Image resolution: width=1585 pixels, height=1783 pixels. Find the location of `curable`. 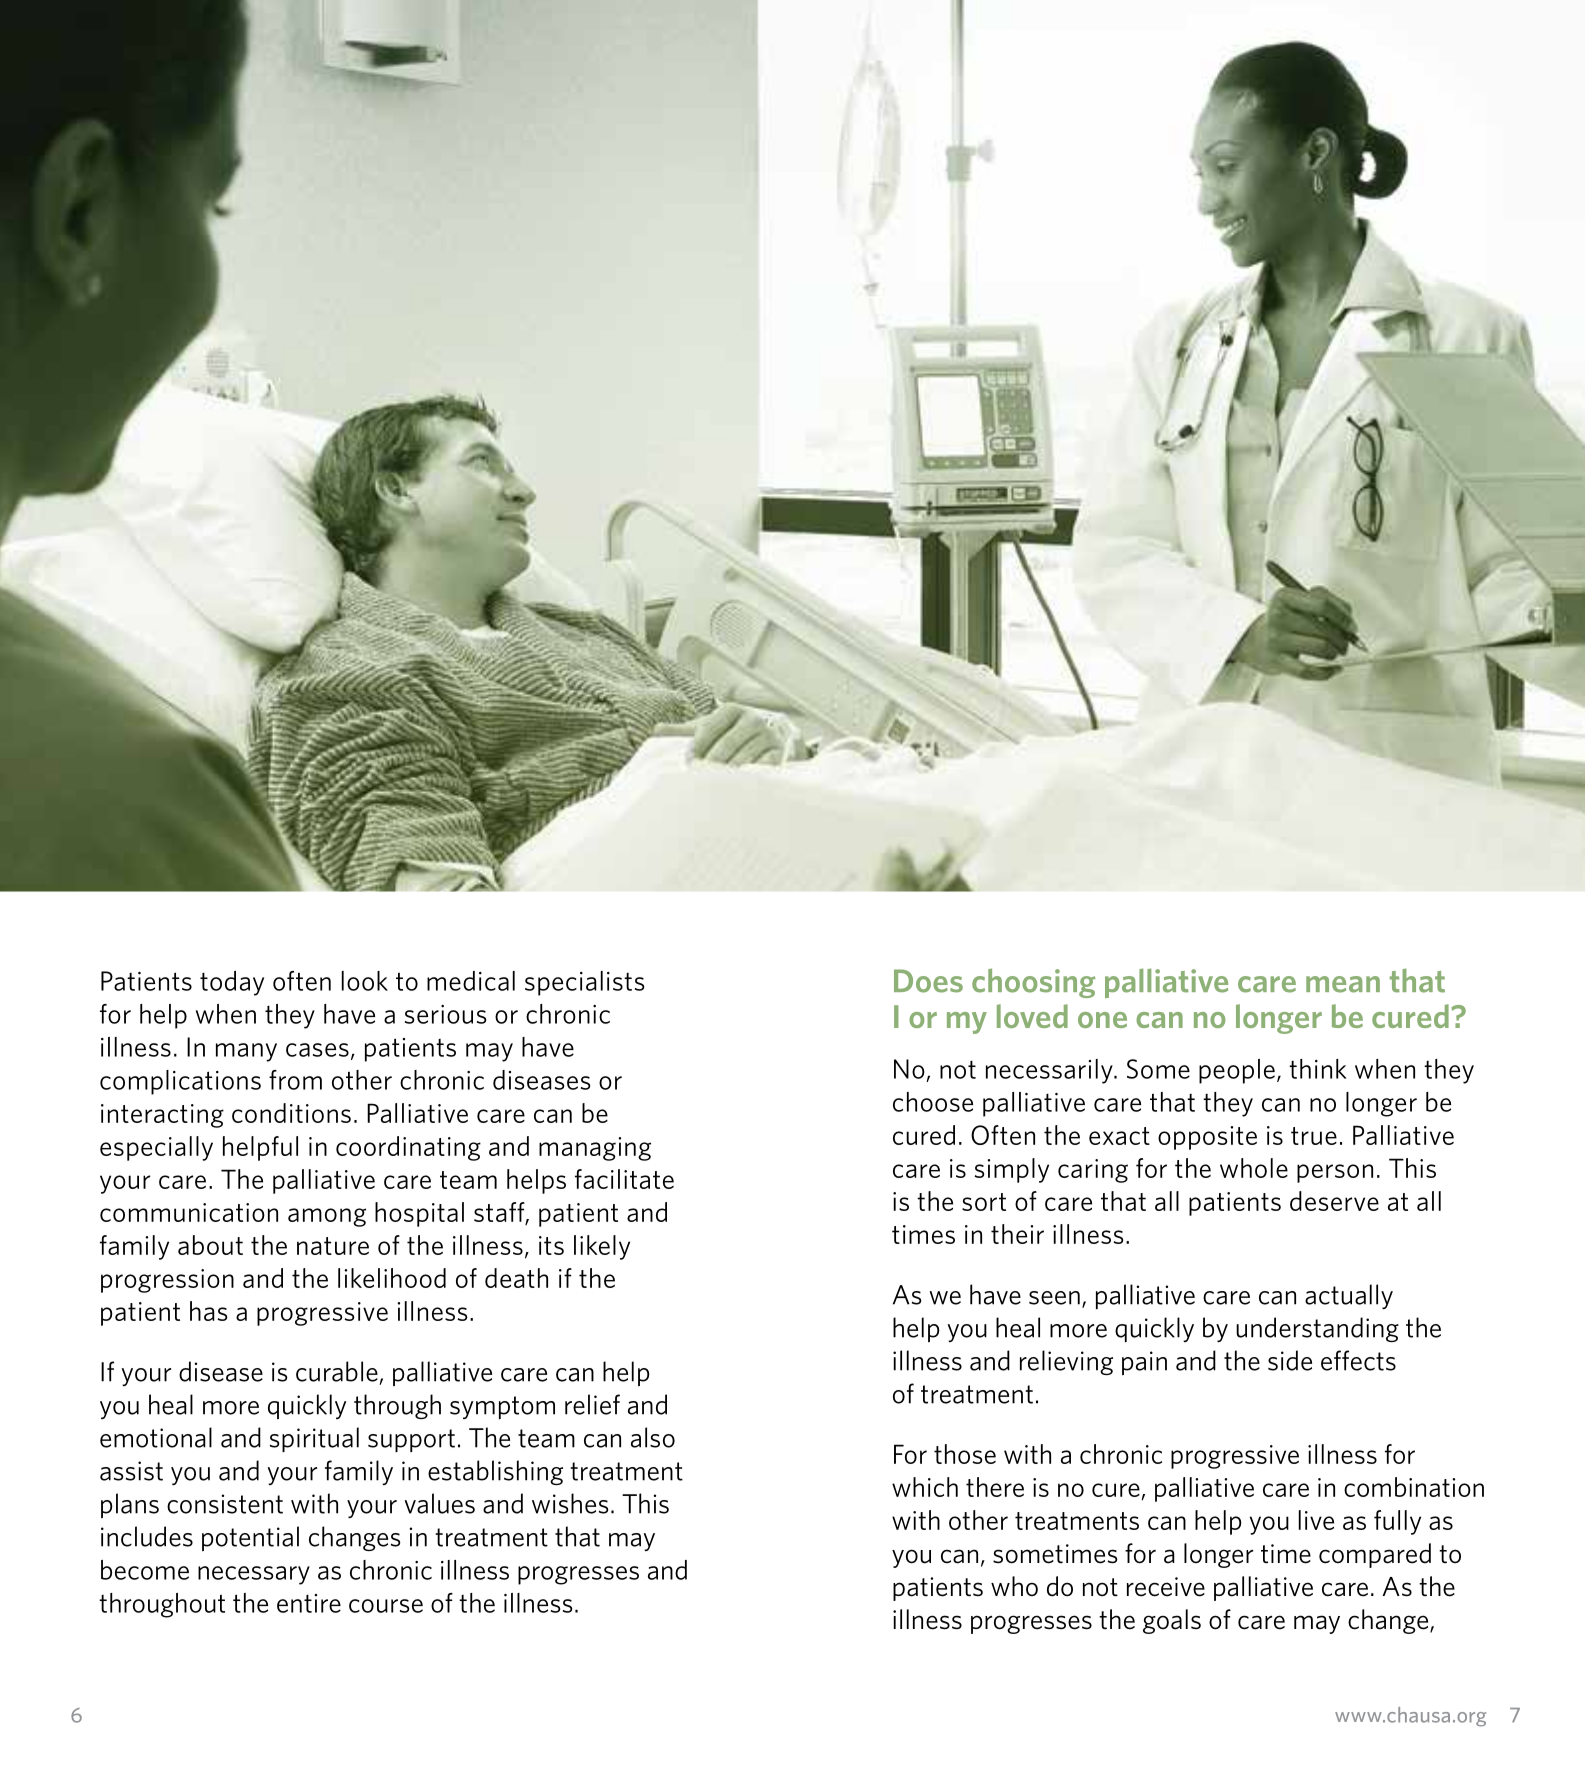

curable is located at coordinates (337, 1371).
